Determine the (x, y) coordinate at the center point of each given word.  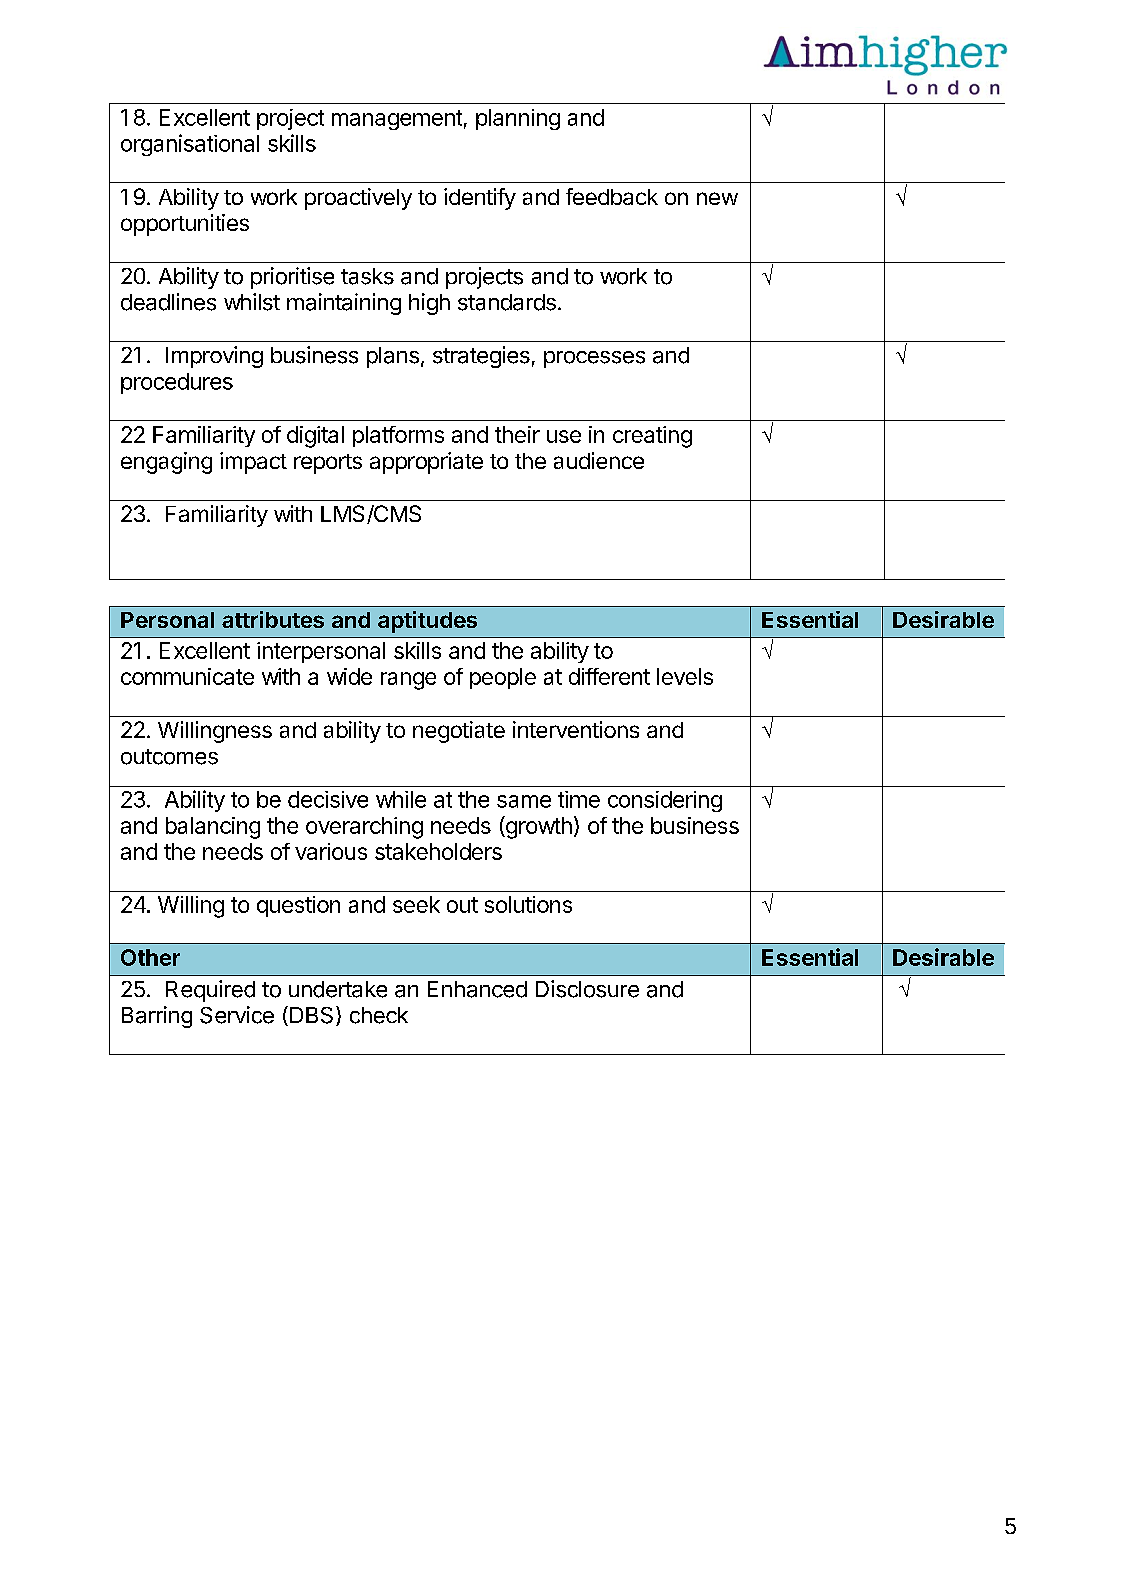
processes (594, 359)
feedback (612, 196)
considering (665, 801)
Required (210, 991)
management (397, 120)
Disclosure (587, 989)
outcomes (169, 757)
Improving (214, 357)
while (401, 799)
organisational (190, 145)
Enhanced (477, 989)
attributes (273, 619)
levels (685, 676)
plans (393, 357)
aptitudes (427, 622)
